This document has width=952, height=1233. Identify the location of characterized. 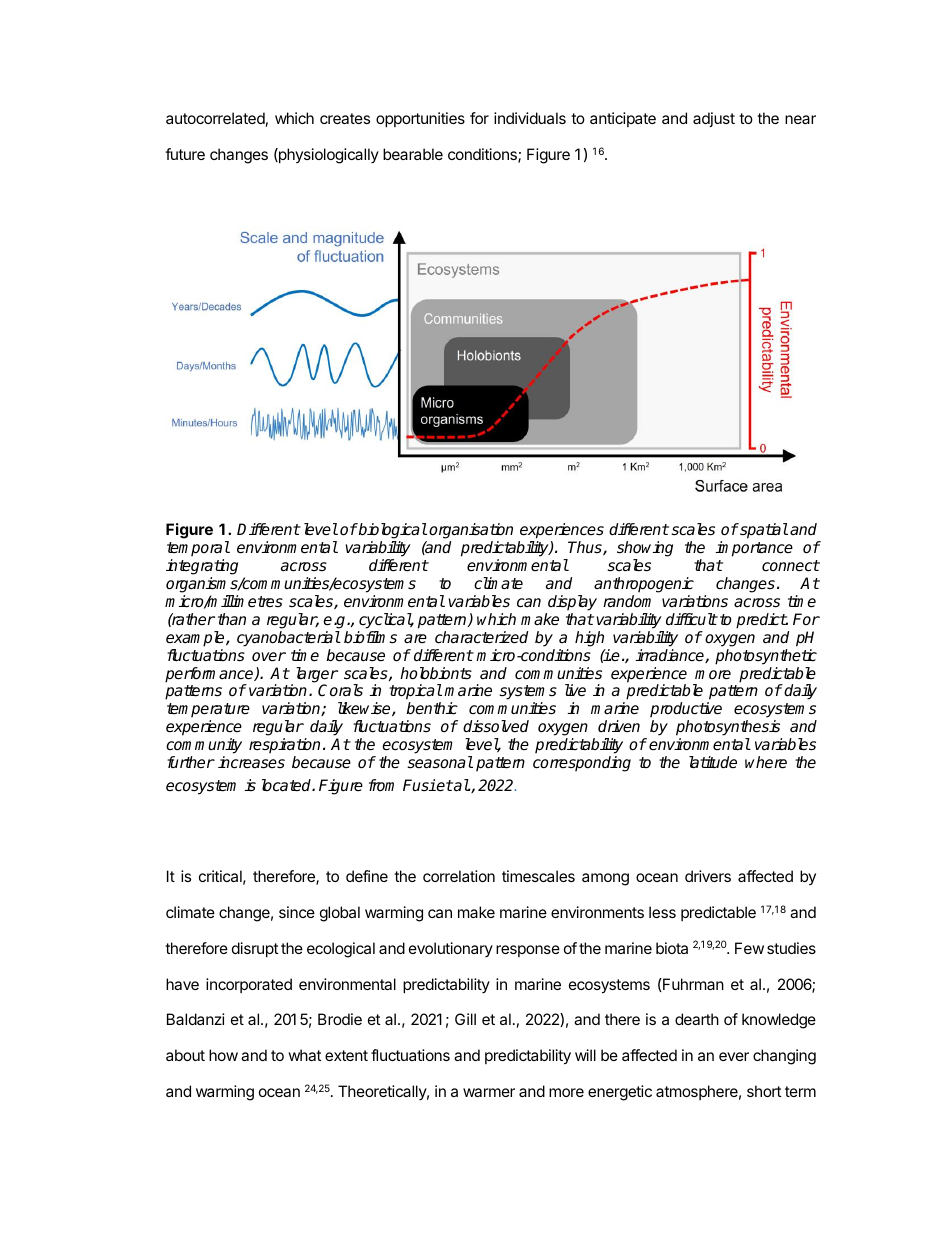
(481, 637).
